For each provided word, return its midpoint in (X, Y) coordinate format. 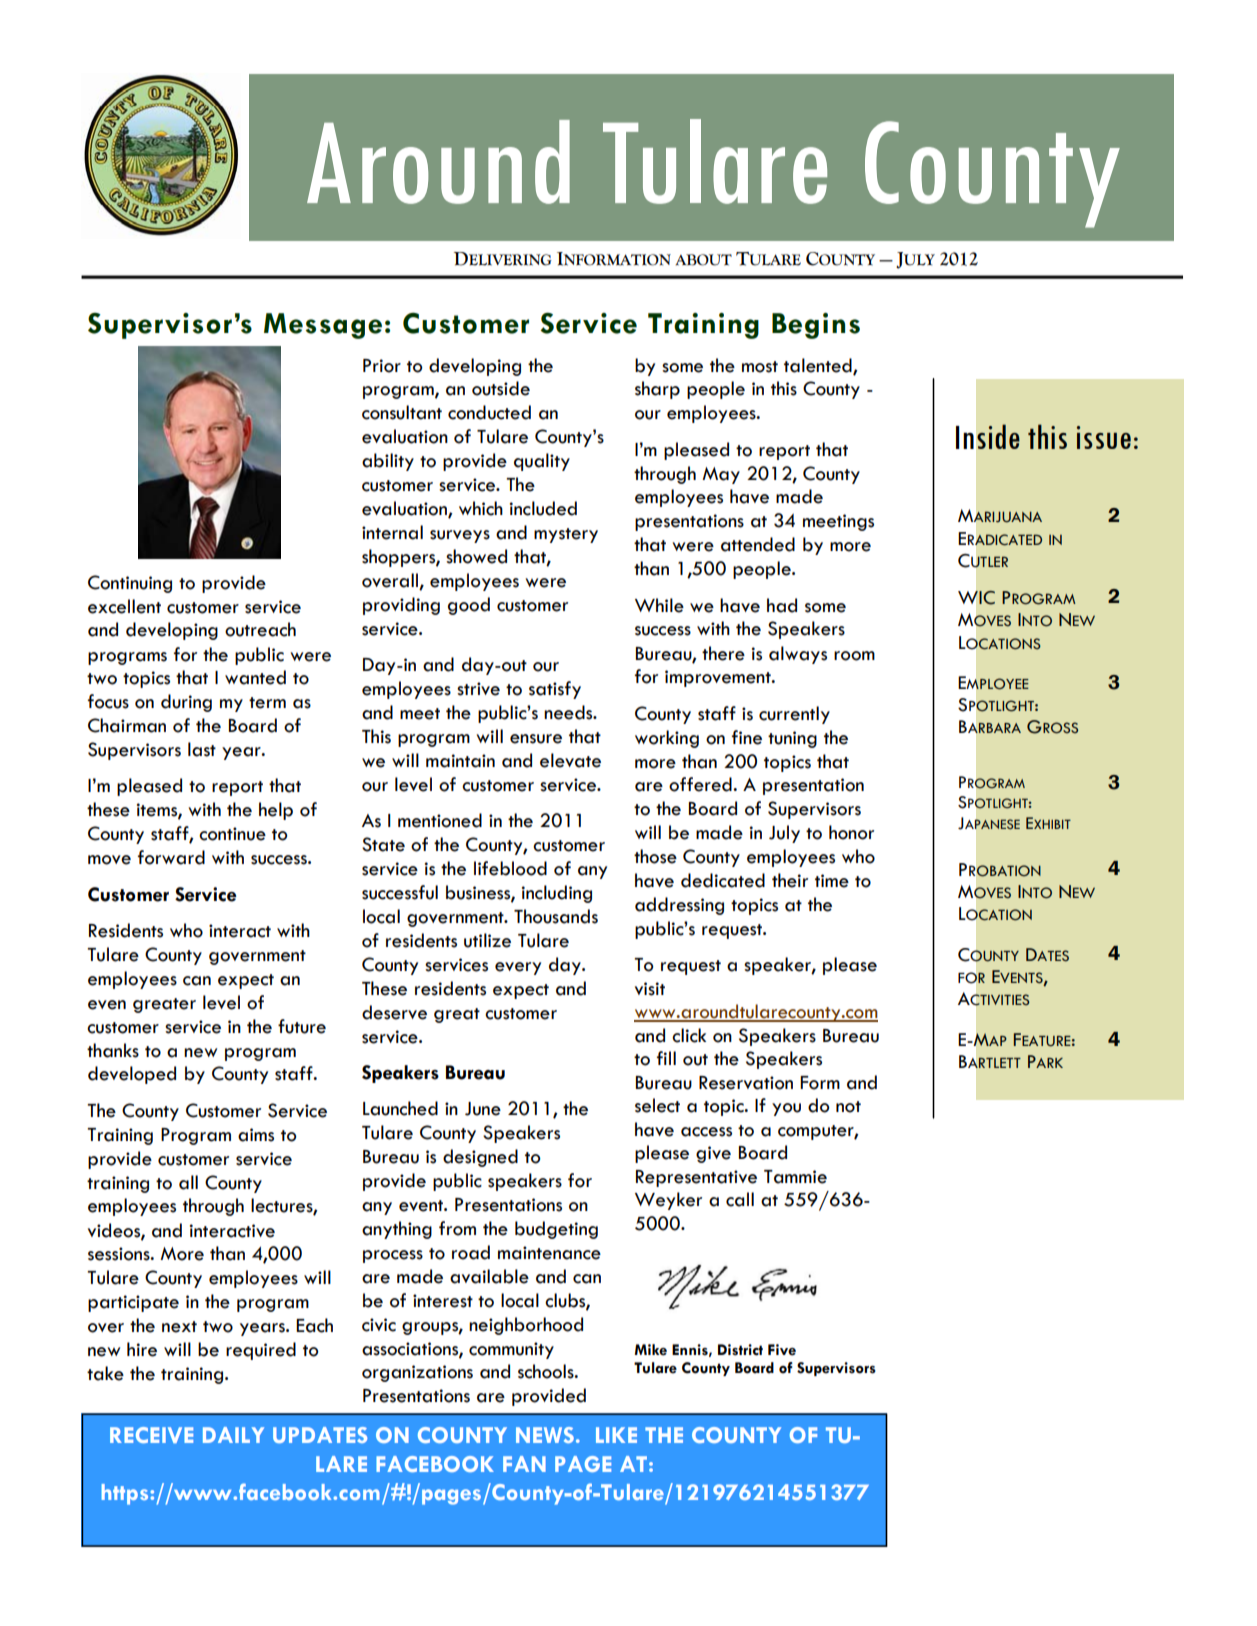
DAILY (233, 1435)
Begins (816, 326)
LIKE (616, 1435)
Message (323, 326)
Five (782, 1350)
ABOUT (703, 260)
